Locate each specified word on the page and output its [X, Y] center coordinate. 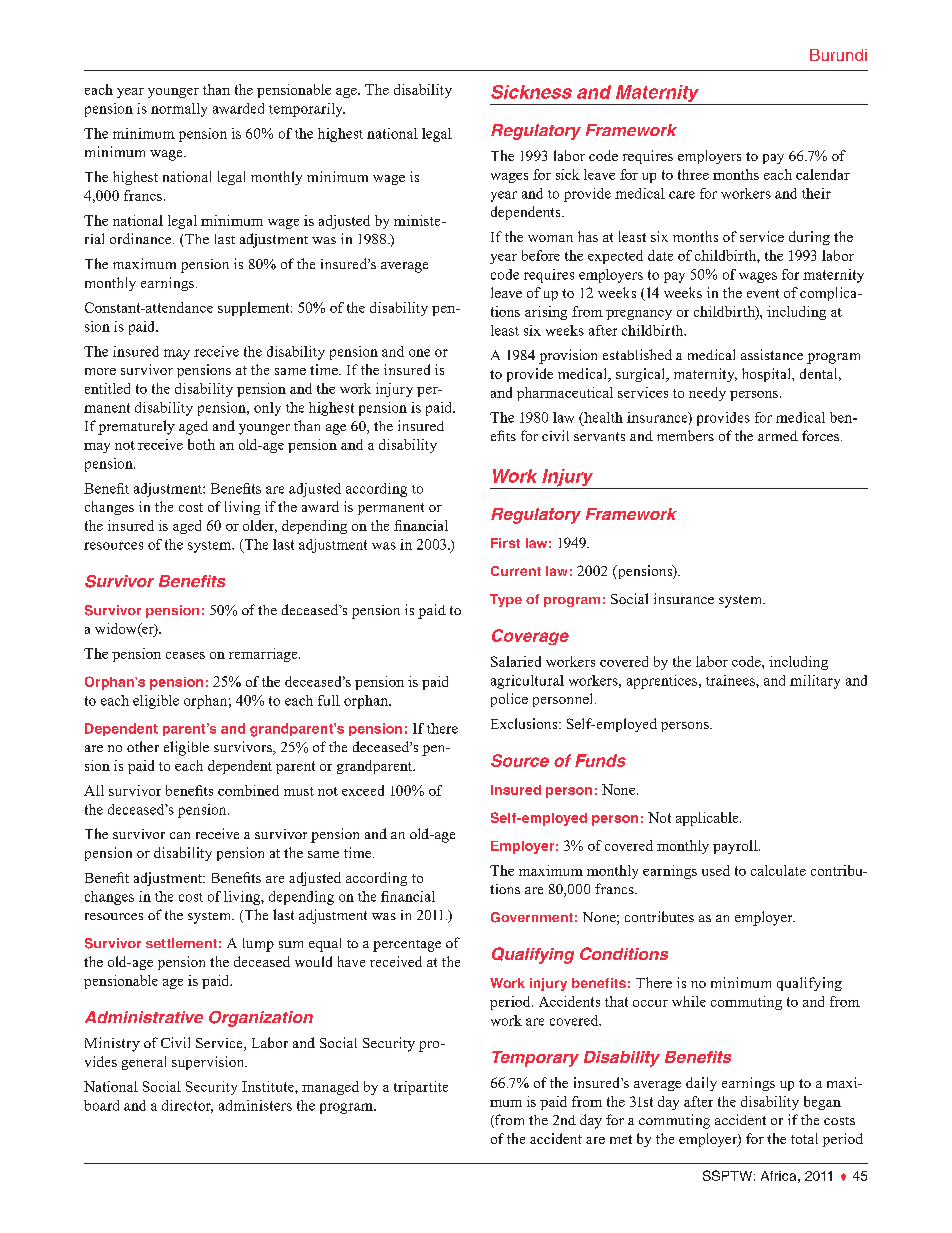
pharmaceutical [565, 394]
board [101, 1105]
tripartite [421, 1088]
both [201, 444]
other [143, 746]
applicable [708, 819]
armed [778, 436]
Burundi [838, 55]
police [509, 700]
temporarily [307, 110]
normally [179, 110]
